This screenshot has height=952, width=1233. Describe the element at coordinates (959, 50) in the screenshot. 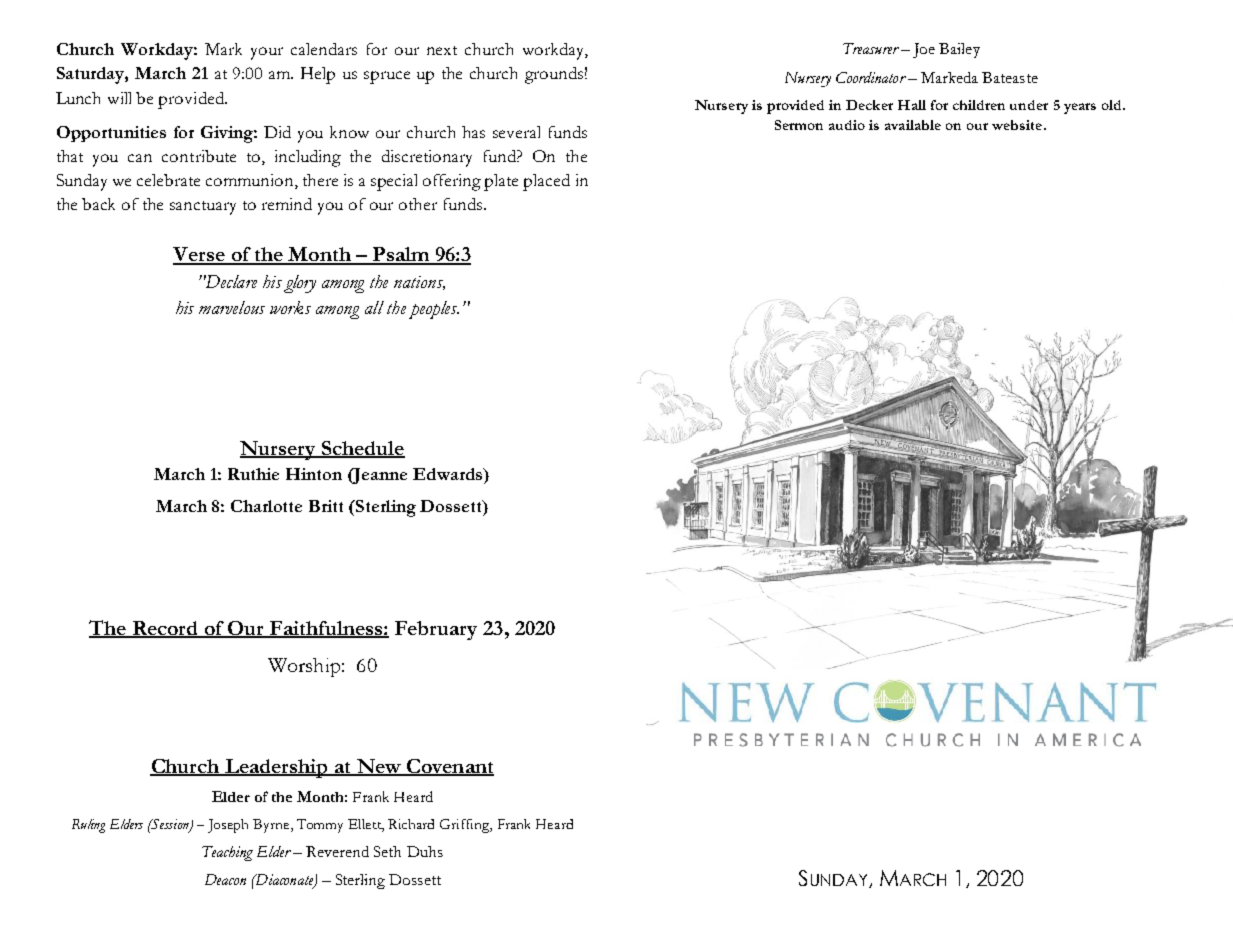

I see `Bailey` at that location.
